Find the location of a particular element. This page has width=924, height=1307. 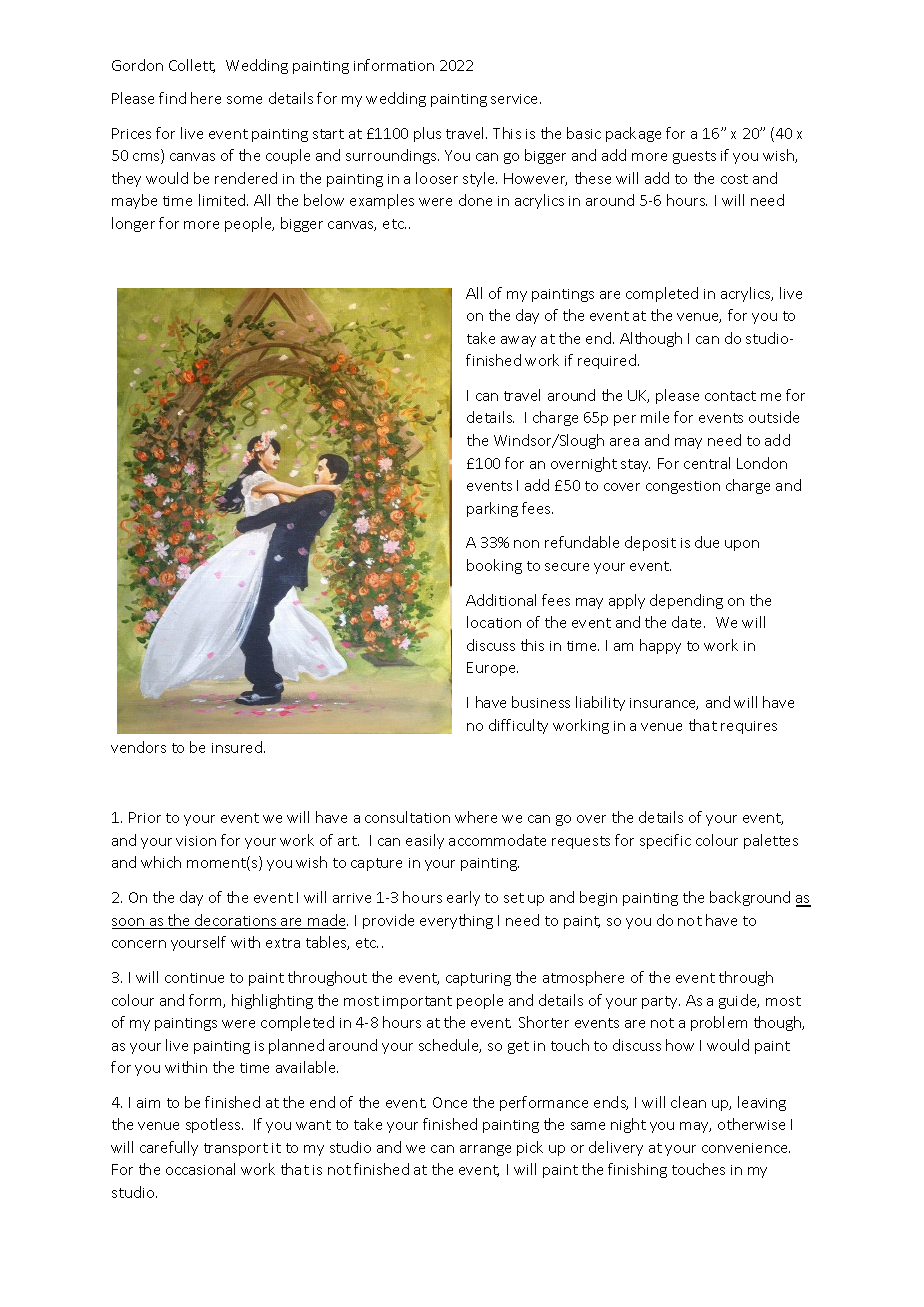

find is located at coordinates (172, 98).
